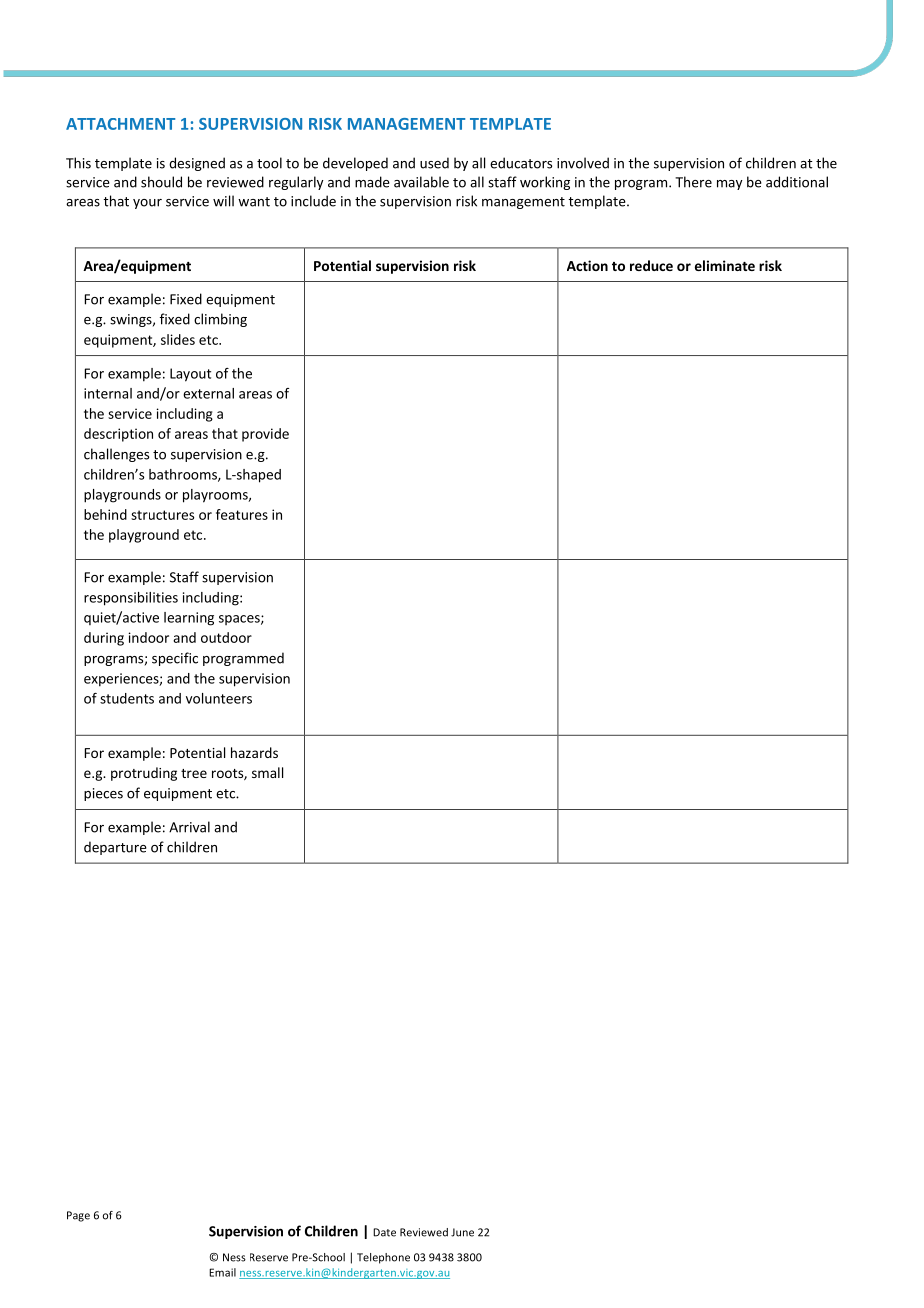 The width and height of the screenshot is (924, 1308). Describe the element at coordinates (242, 514) in the screenshot. I see `features` at that location.
